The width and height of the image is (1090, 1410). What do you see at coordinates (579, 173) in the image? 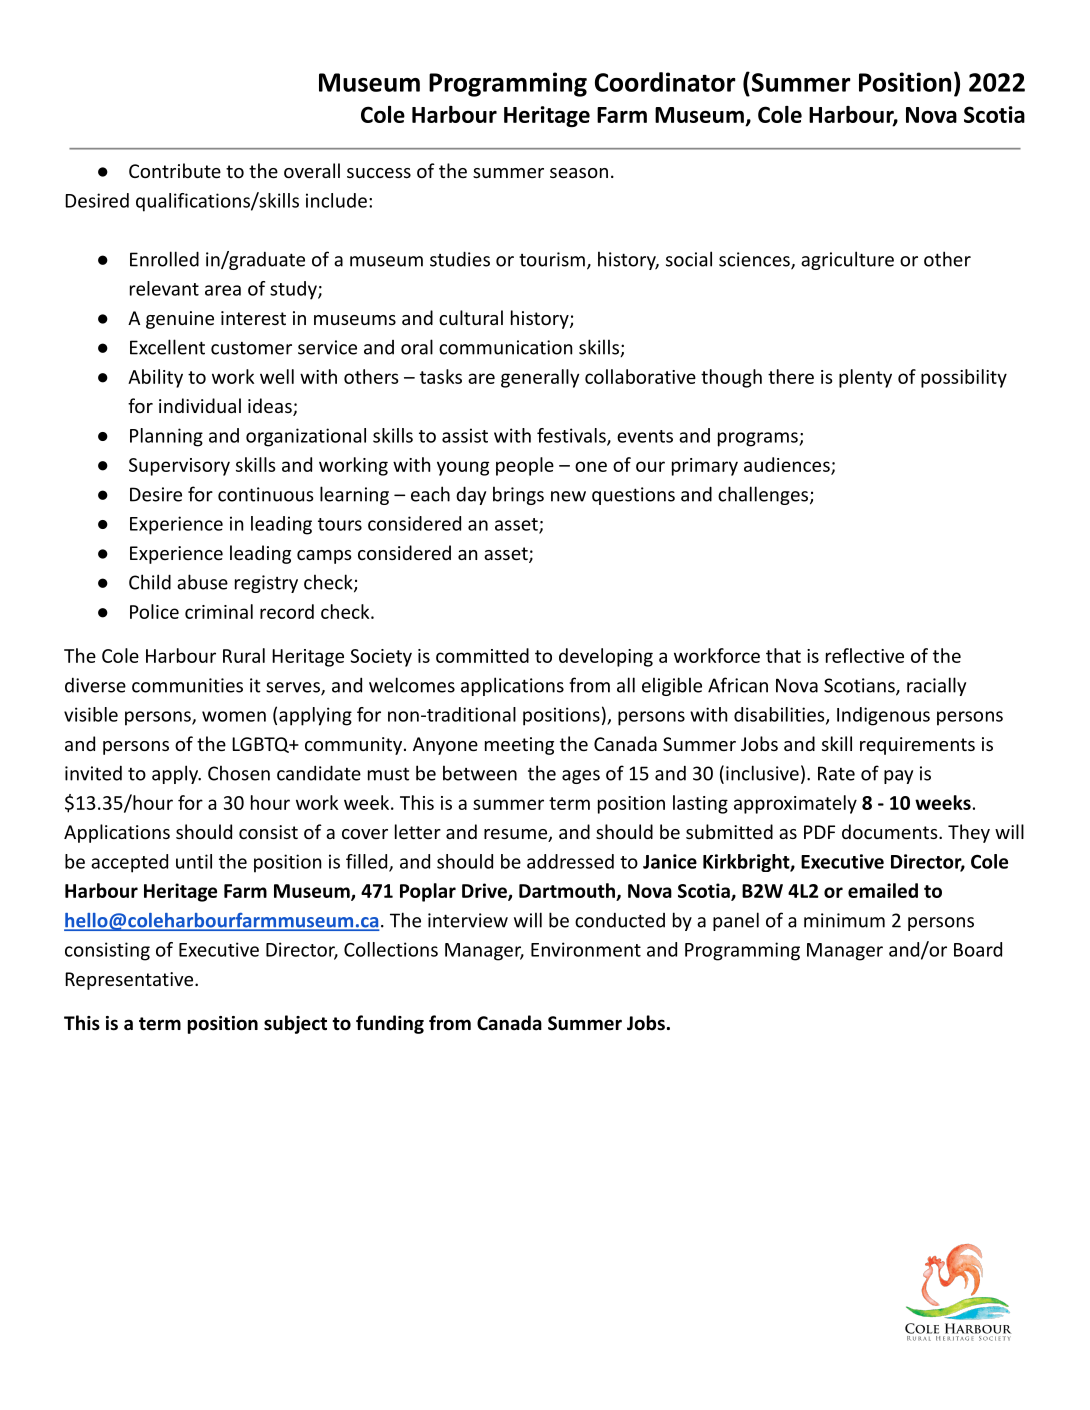
I see `season` at bounding box center [579, 173].
